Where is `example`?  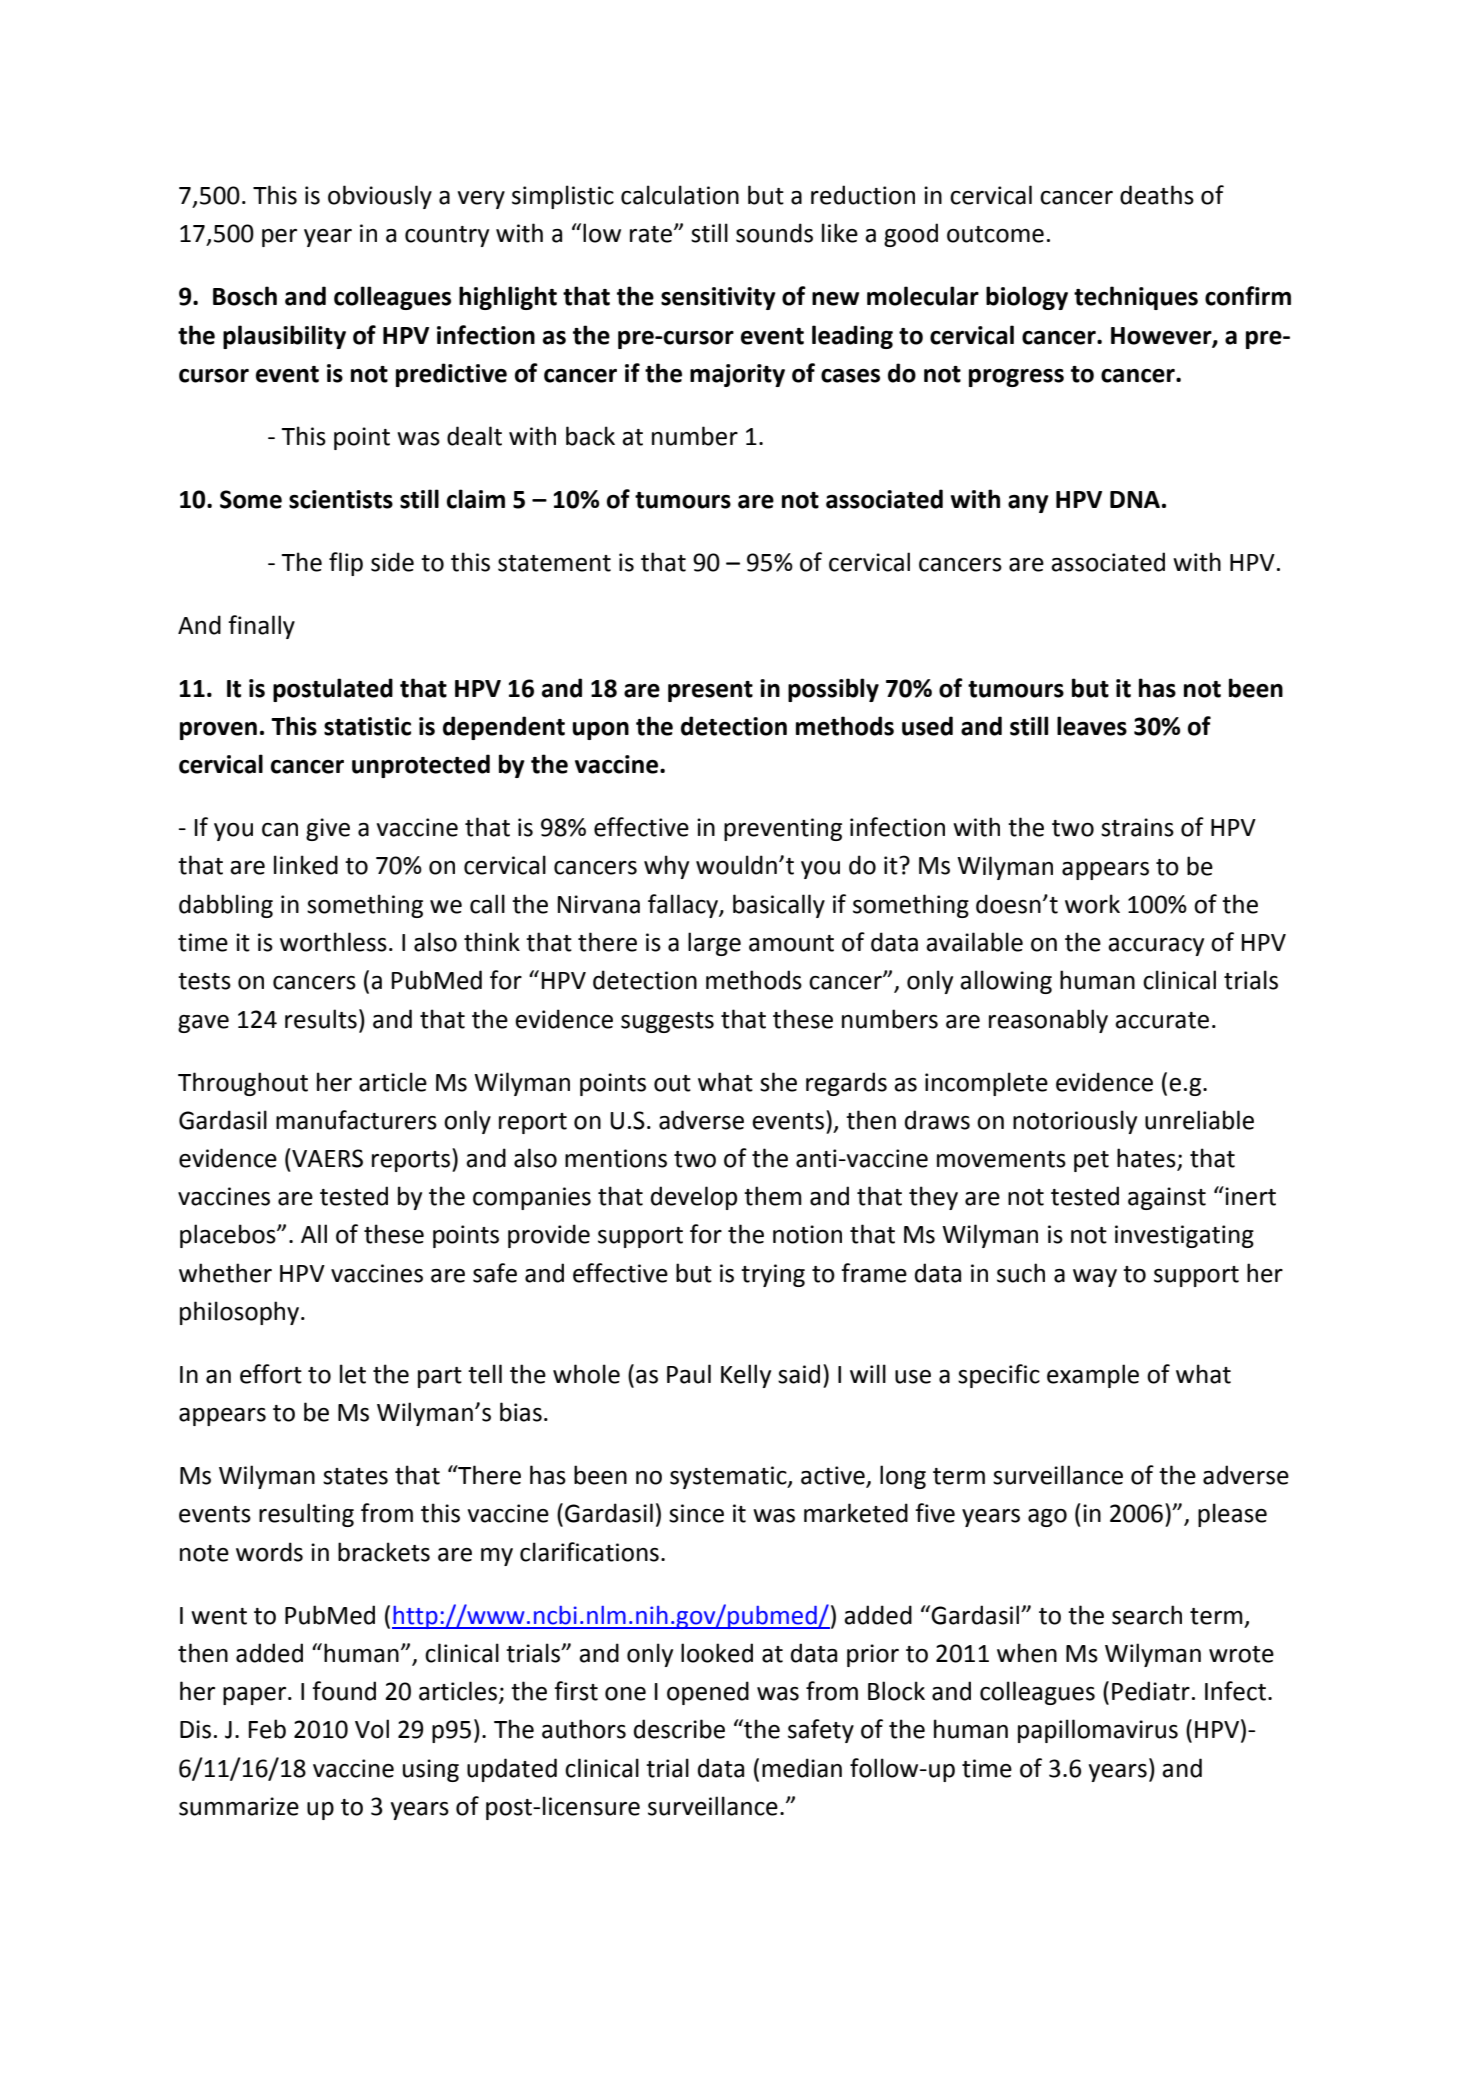
example is located at coordinates (1093, 1376).
